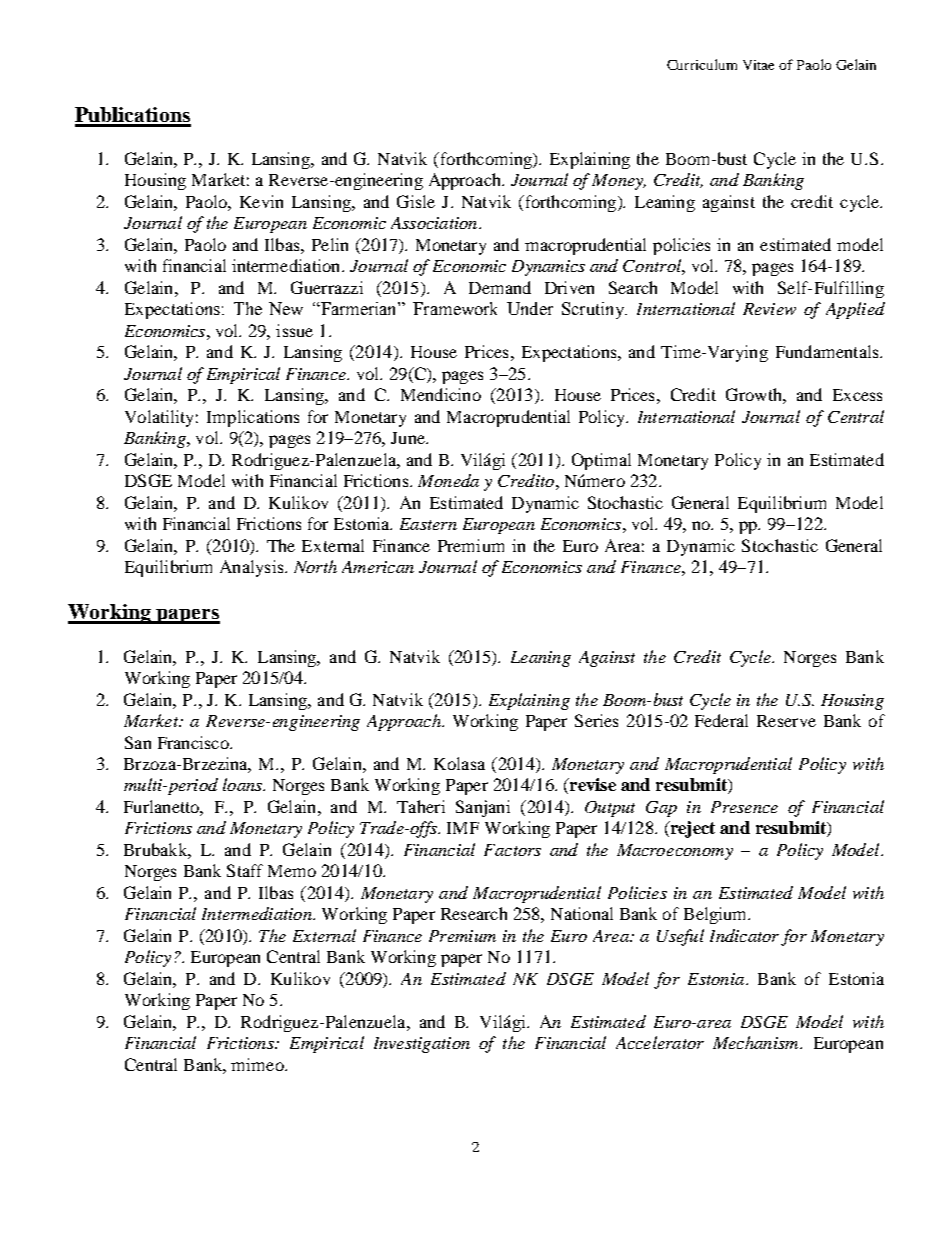 The height and width of the screenshot is (1233, 952). What do you see at coordinates (619, 182) in the screenshot?
I see `Money` at bounding box center [619, 182].
